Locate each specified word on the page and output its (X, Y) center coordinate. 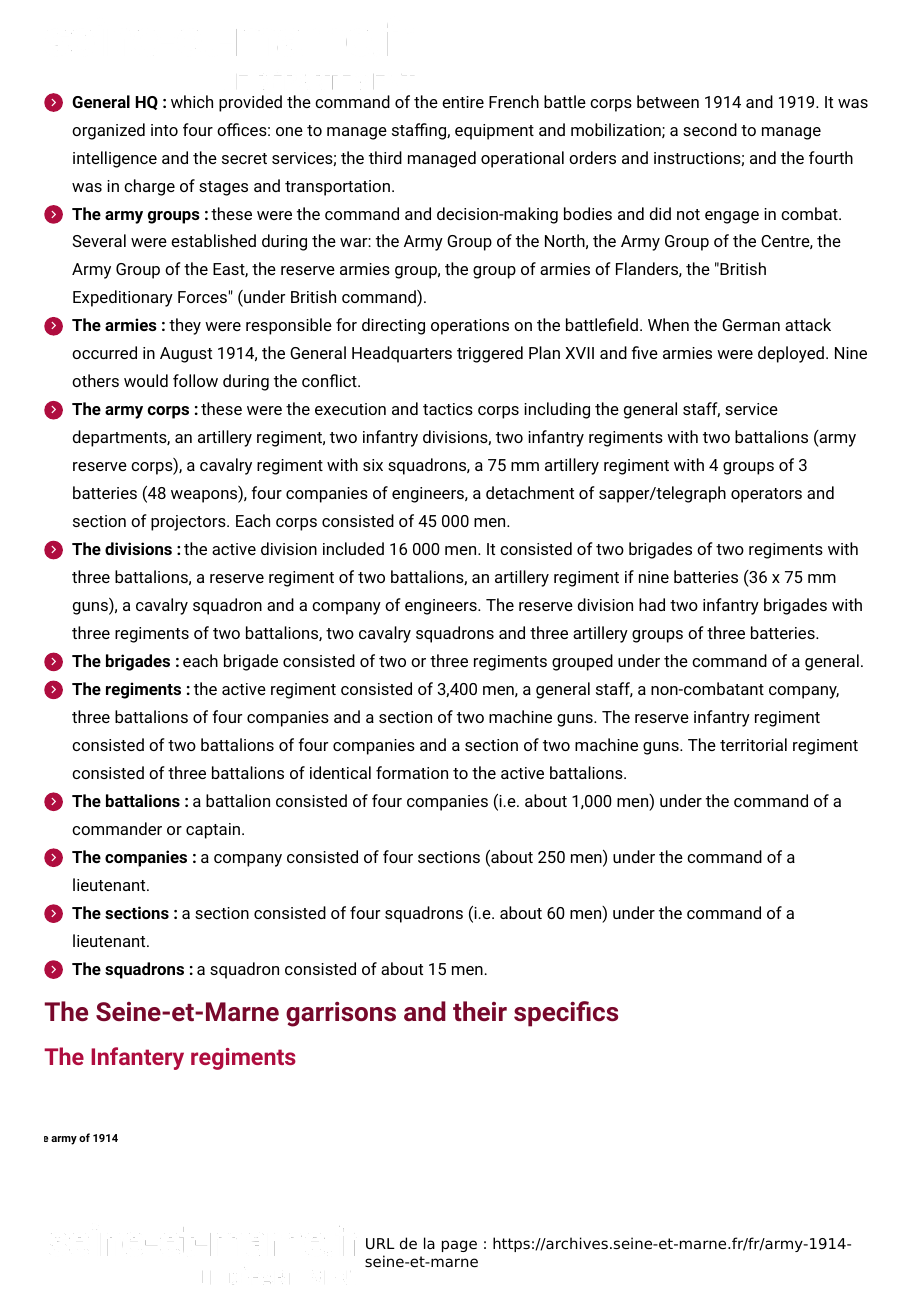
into (164, 130)
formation (412, 772)
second (710, 129)
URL (380, 1244)
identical (340, 772)
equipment (494, 132)
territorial (753, 744)
